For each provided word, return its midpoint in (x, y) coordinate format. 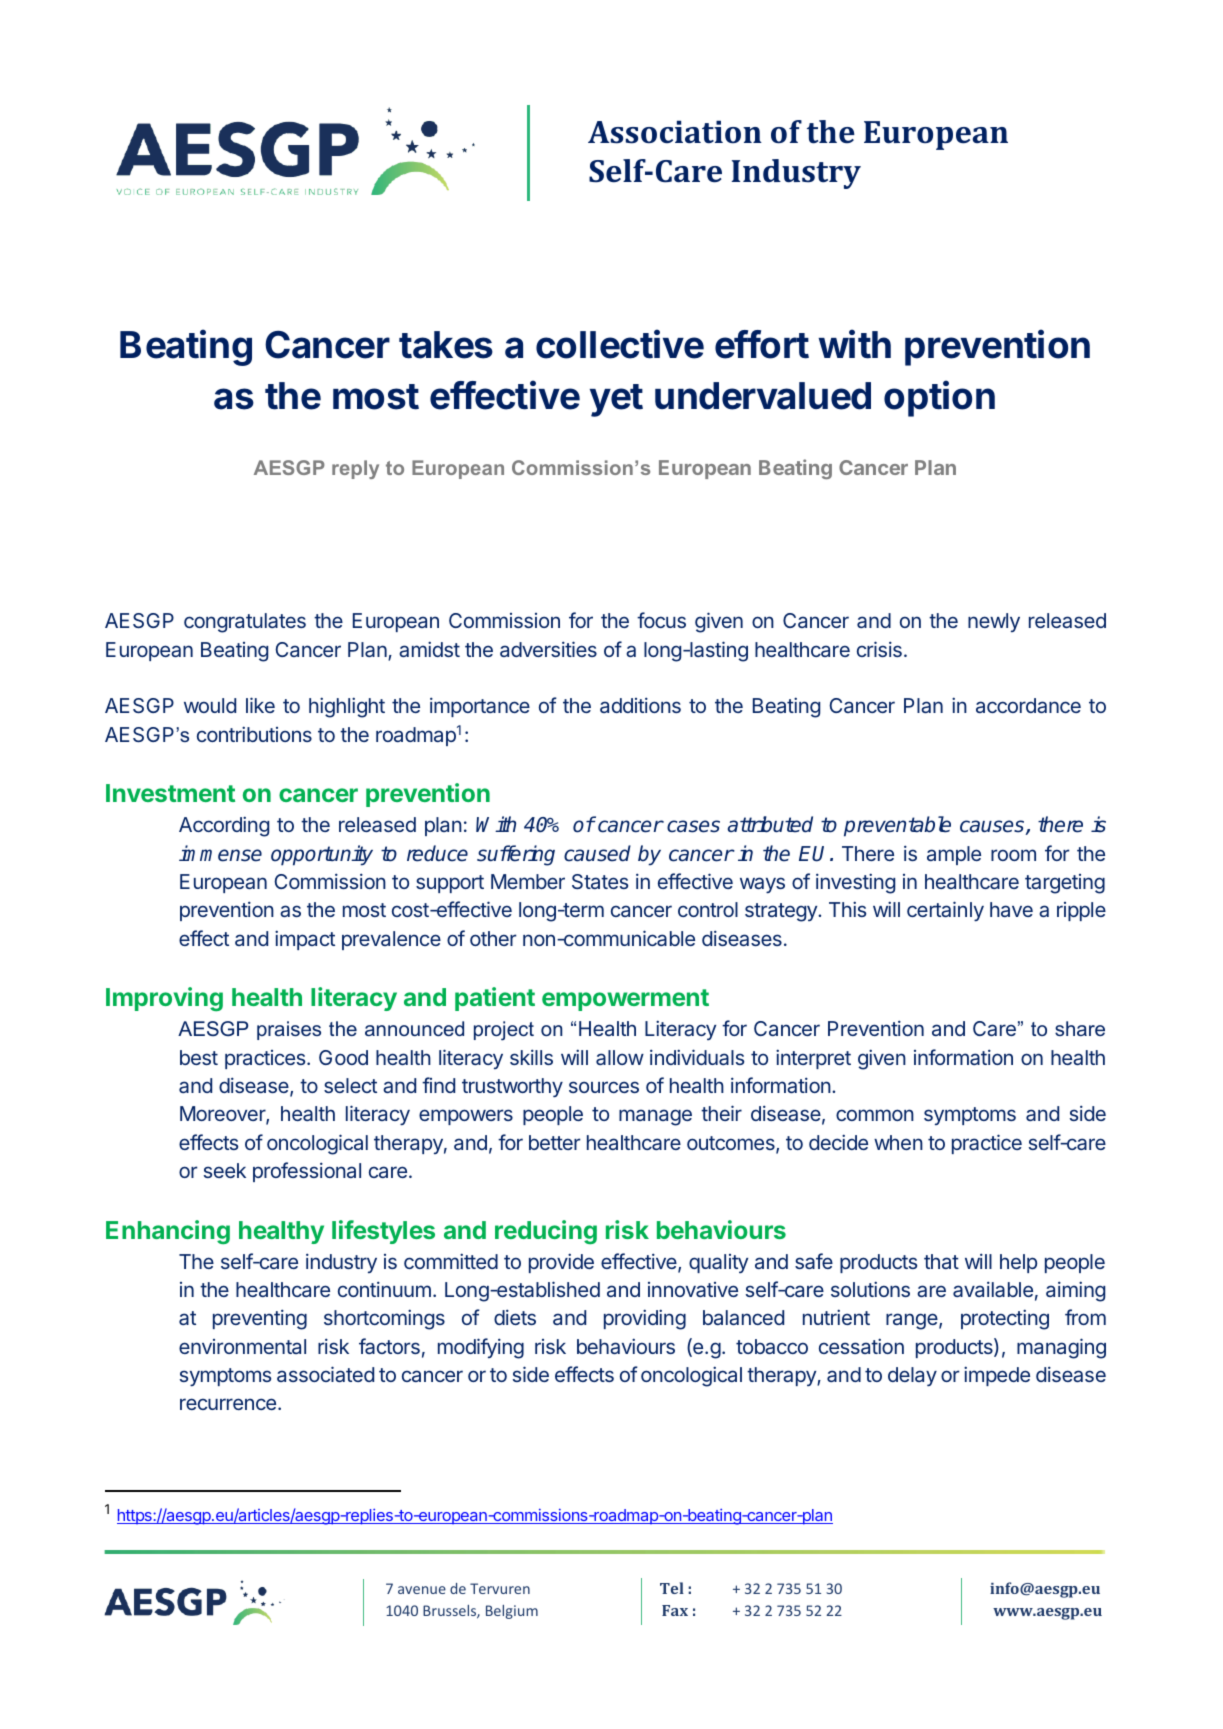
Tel (672, 1588)
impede (997, 1376)
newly (994, 622)
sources (604, 1087)
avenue (422, 1590)
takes (446, 345)
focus (661, 620)
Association (675, 132)
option (939, 398)
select (350, 1085)
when (898, 1142)
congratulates (245, 623)
